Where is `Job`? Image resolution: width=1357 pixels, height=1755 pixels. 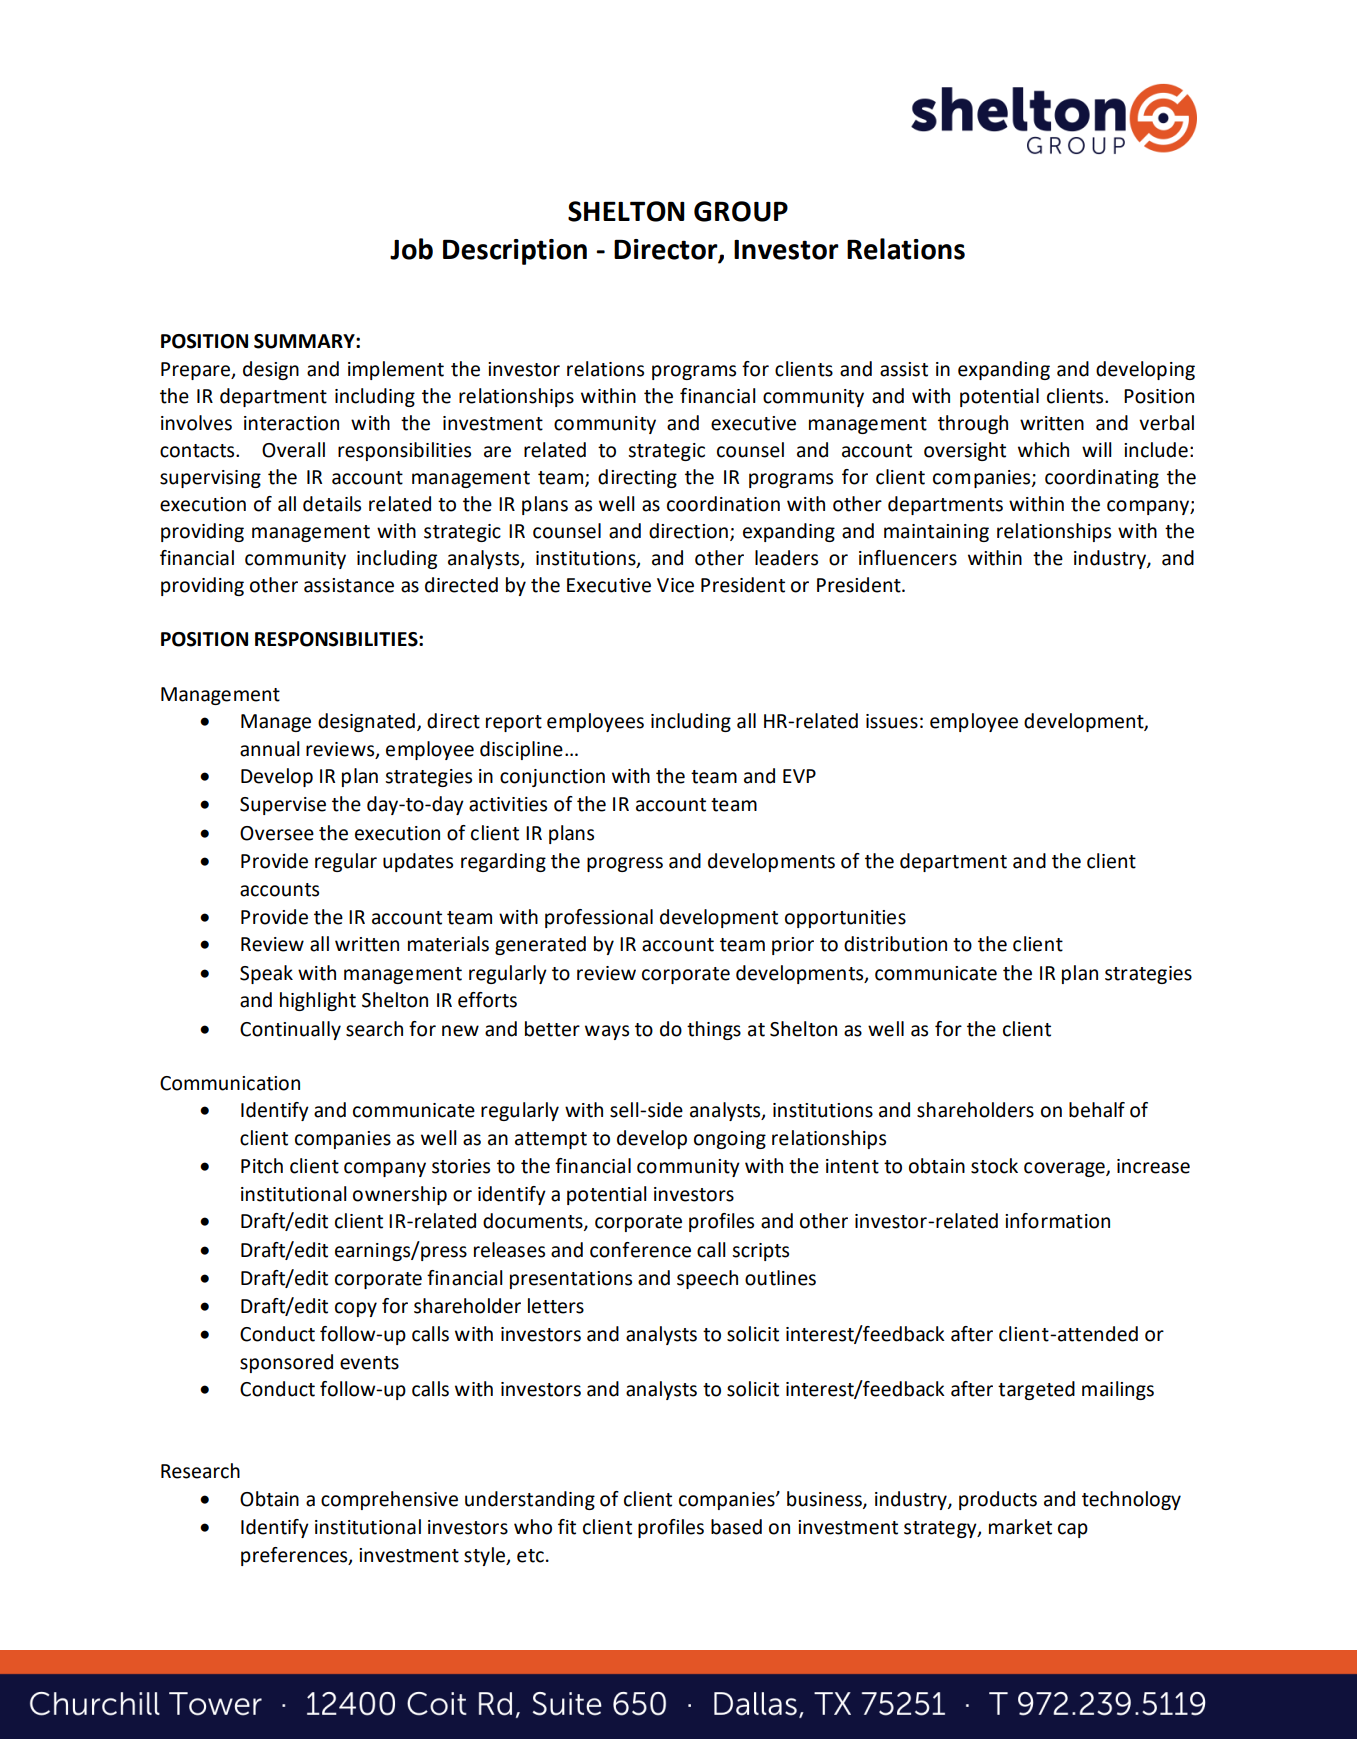
Job is located at coordinates (411, 249).
